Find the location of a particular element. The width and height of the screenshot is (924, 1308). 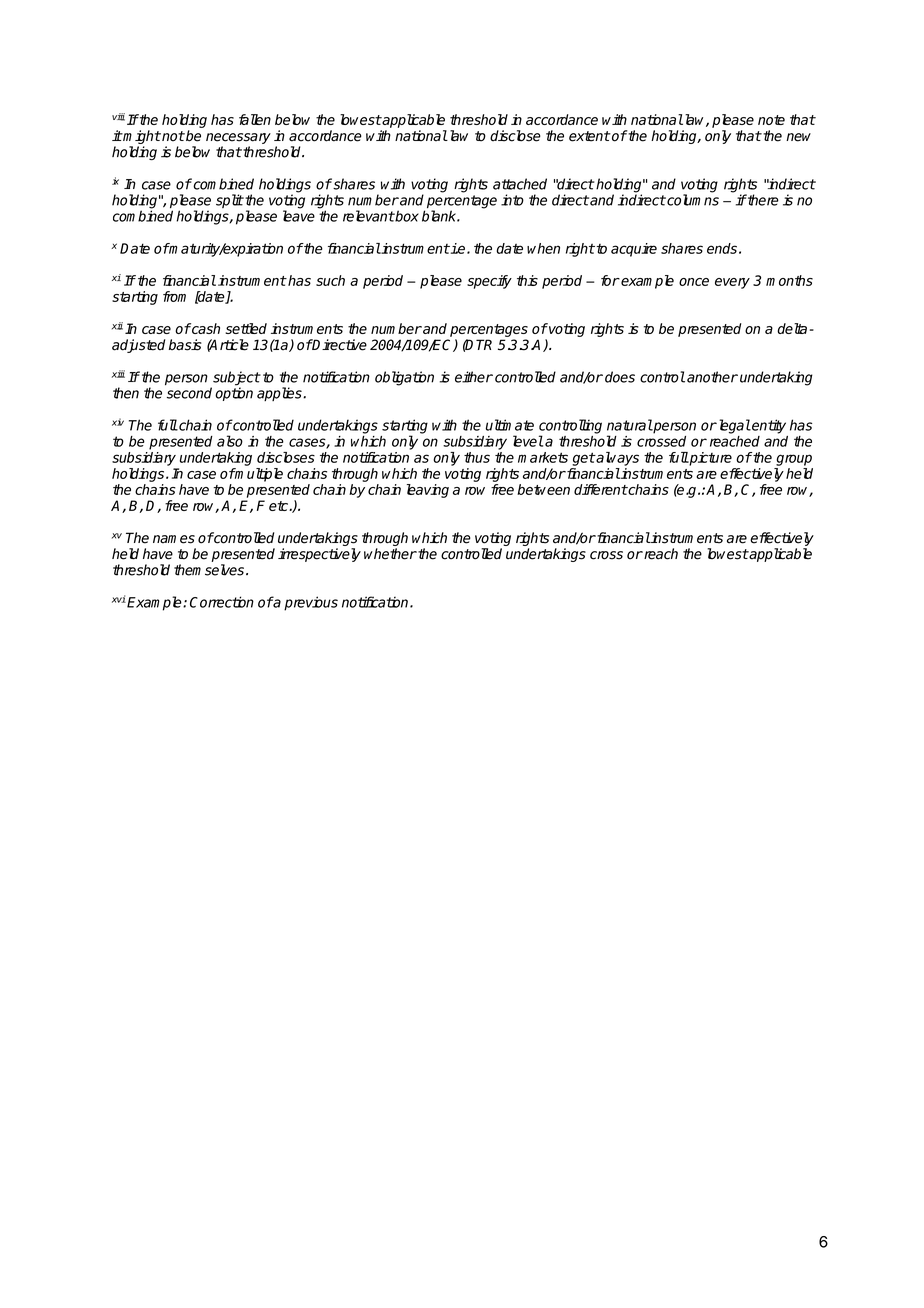

different is located at coordinates (601, 489).
